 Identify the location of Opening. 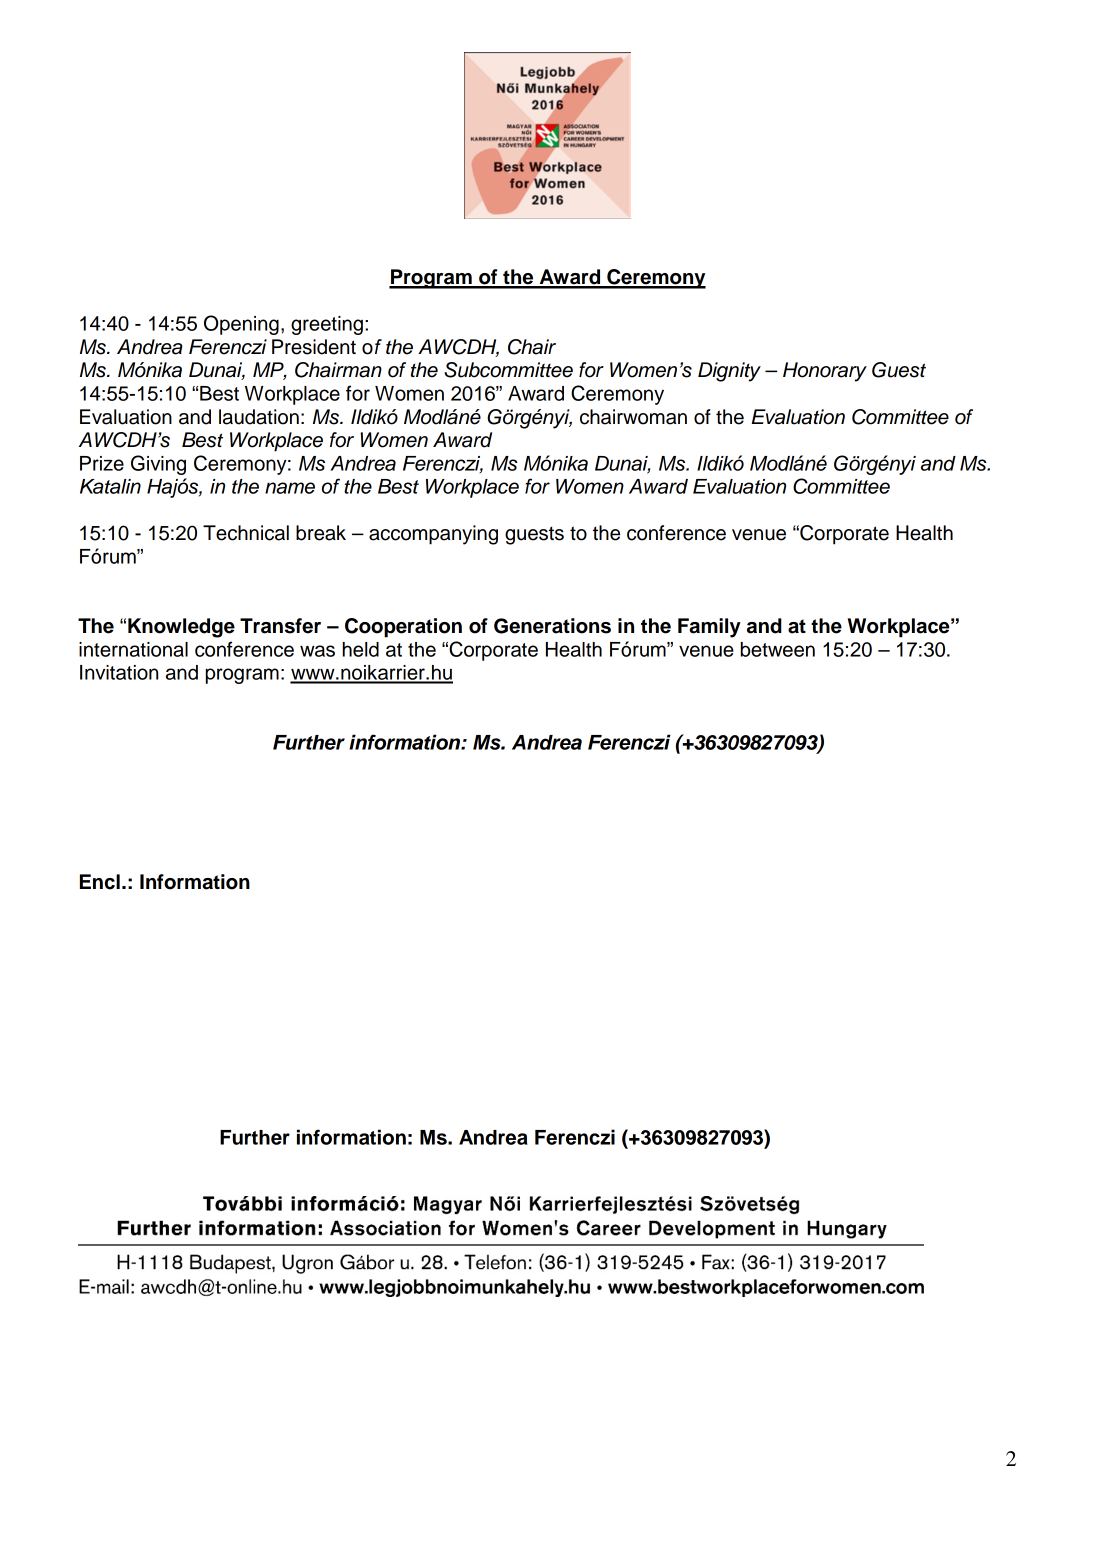
(241, 325).
